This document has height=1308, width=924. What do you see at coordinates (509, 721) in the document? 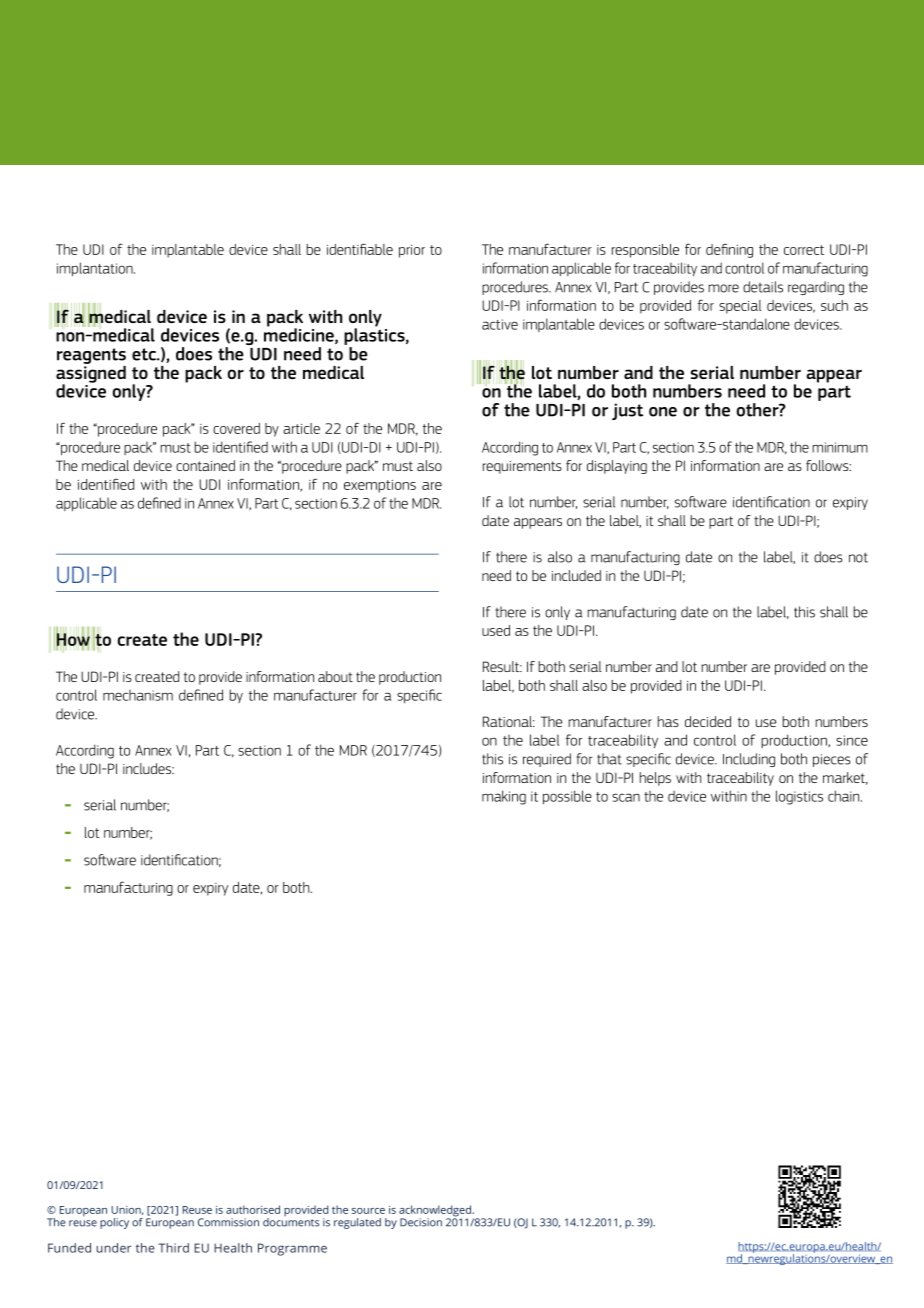
I see `Rational` at bounding box center [509, 721].
